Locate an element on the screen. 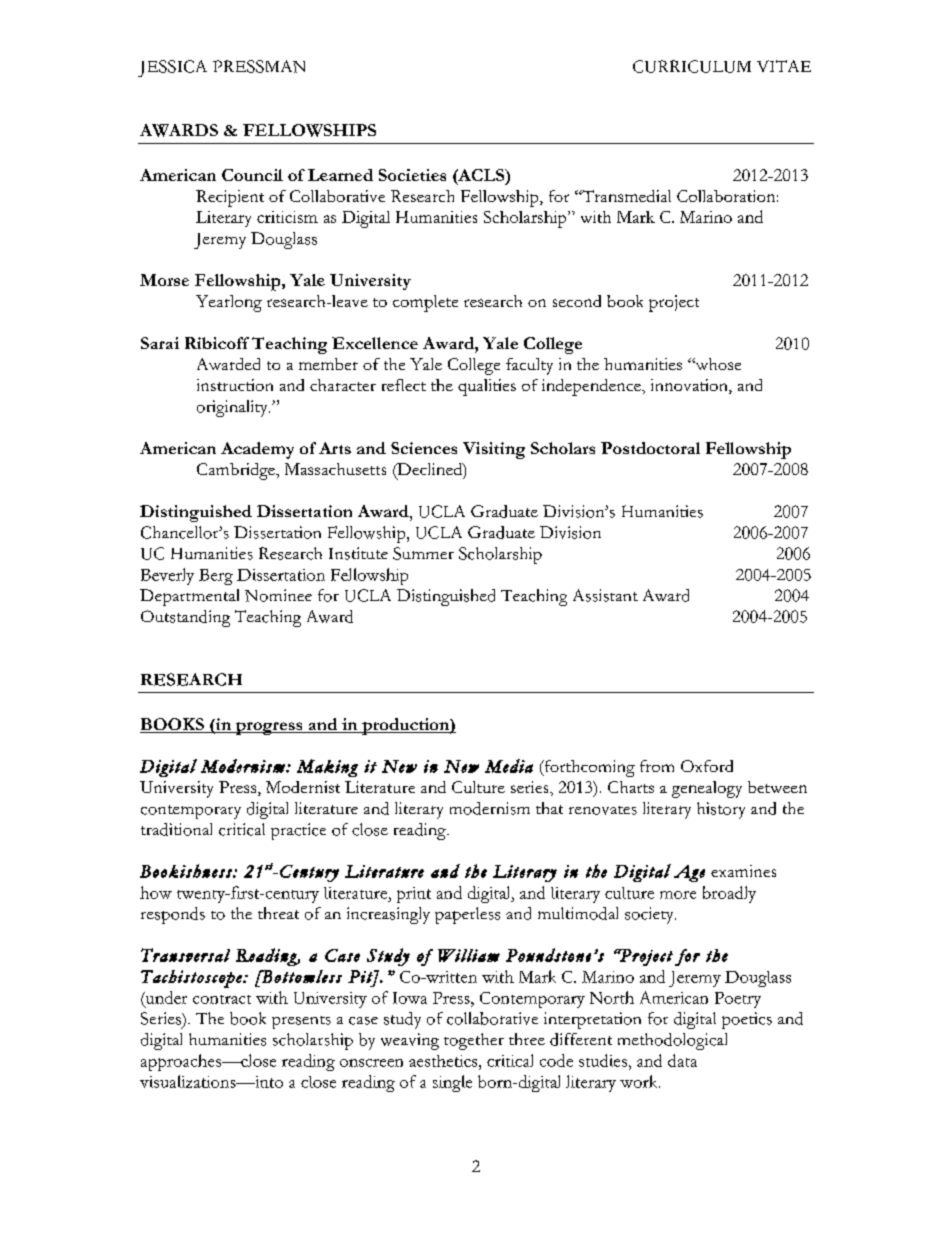  data is located at coordinates (682, 1060).
